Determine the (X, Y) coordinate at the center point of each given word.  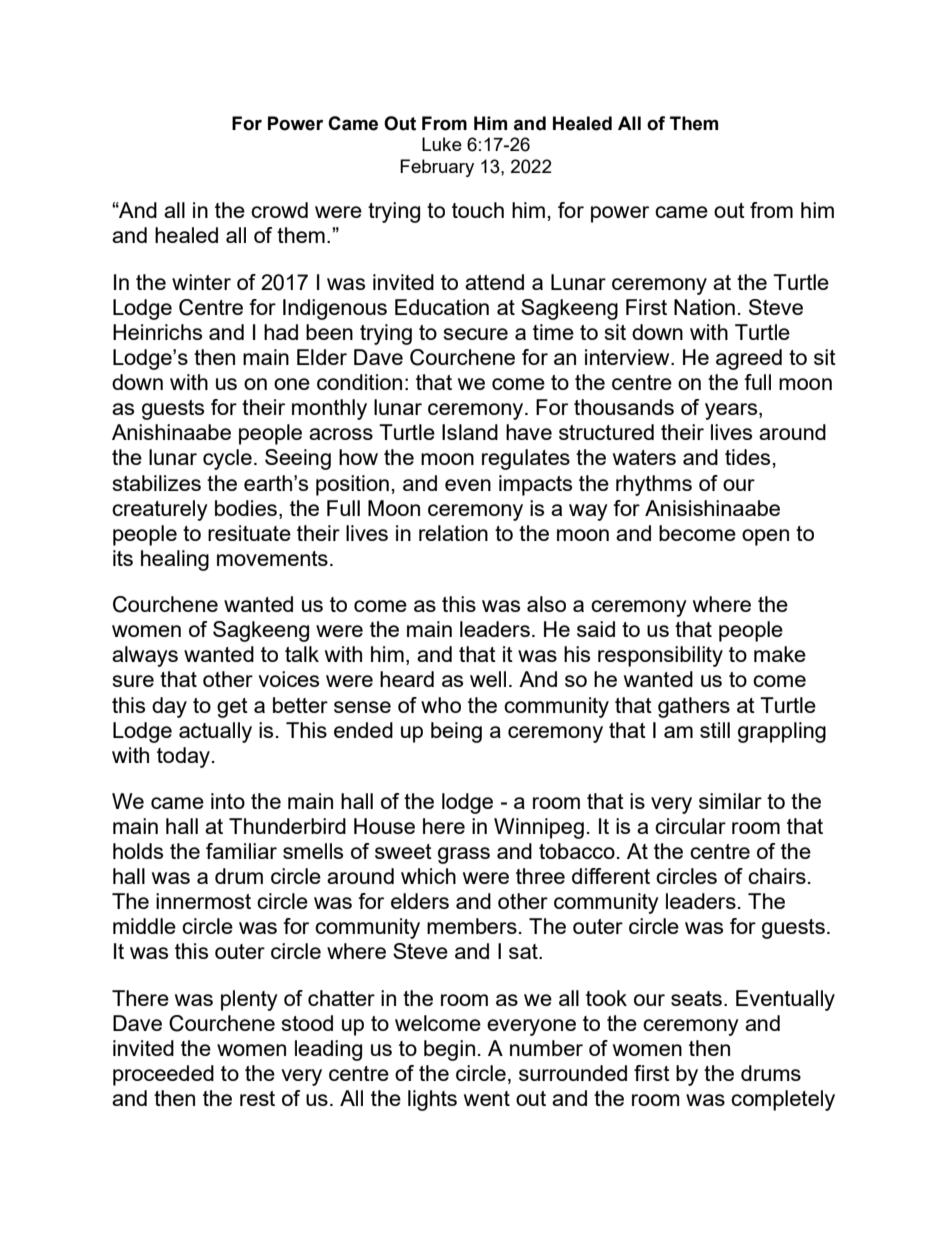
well (488, 679)
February (437, 168)
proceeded (163, 1075)
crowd (279, 210)
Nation (704, 307)
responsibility (660, 656)
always (145, 656)
